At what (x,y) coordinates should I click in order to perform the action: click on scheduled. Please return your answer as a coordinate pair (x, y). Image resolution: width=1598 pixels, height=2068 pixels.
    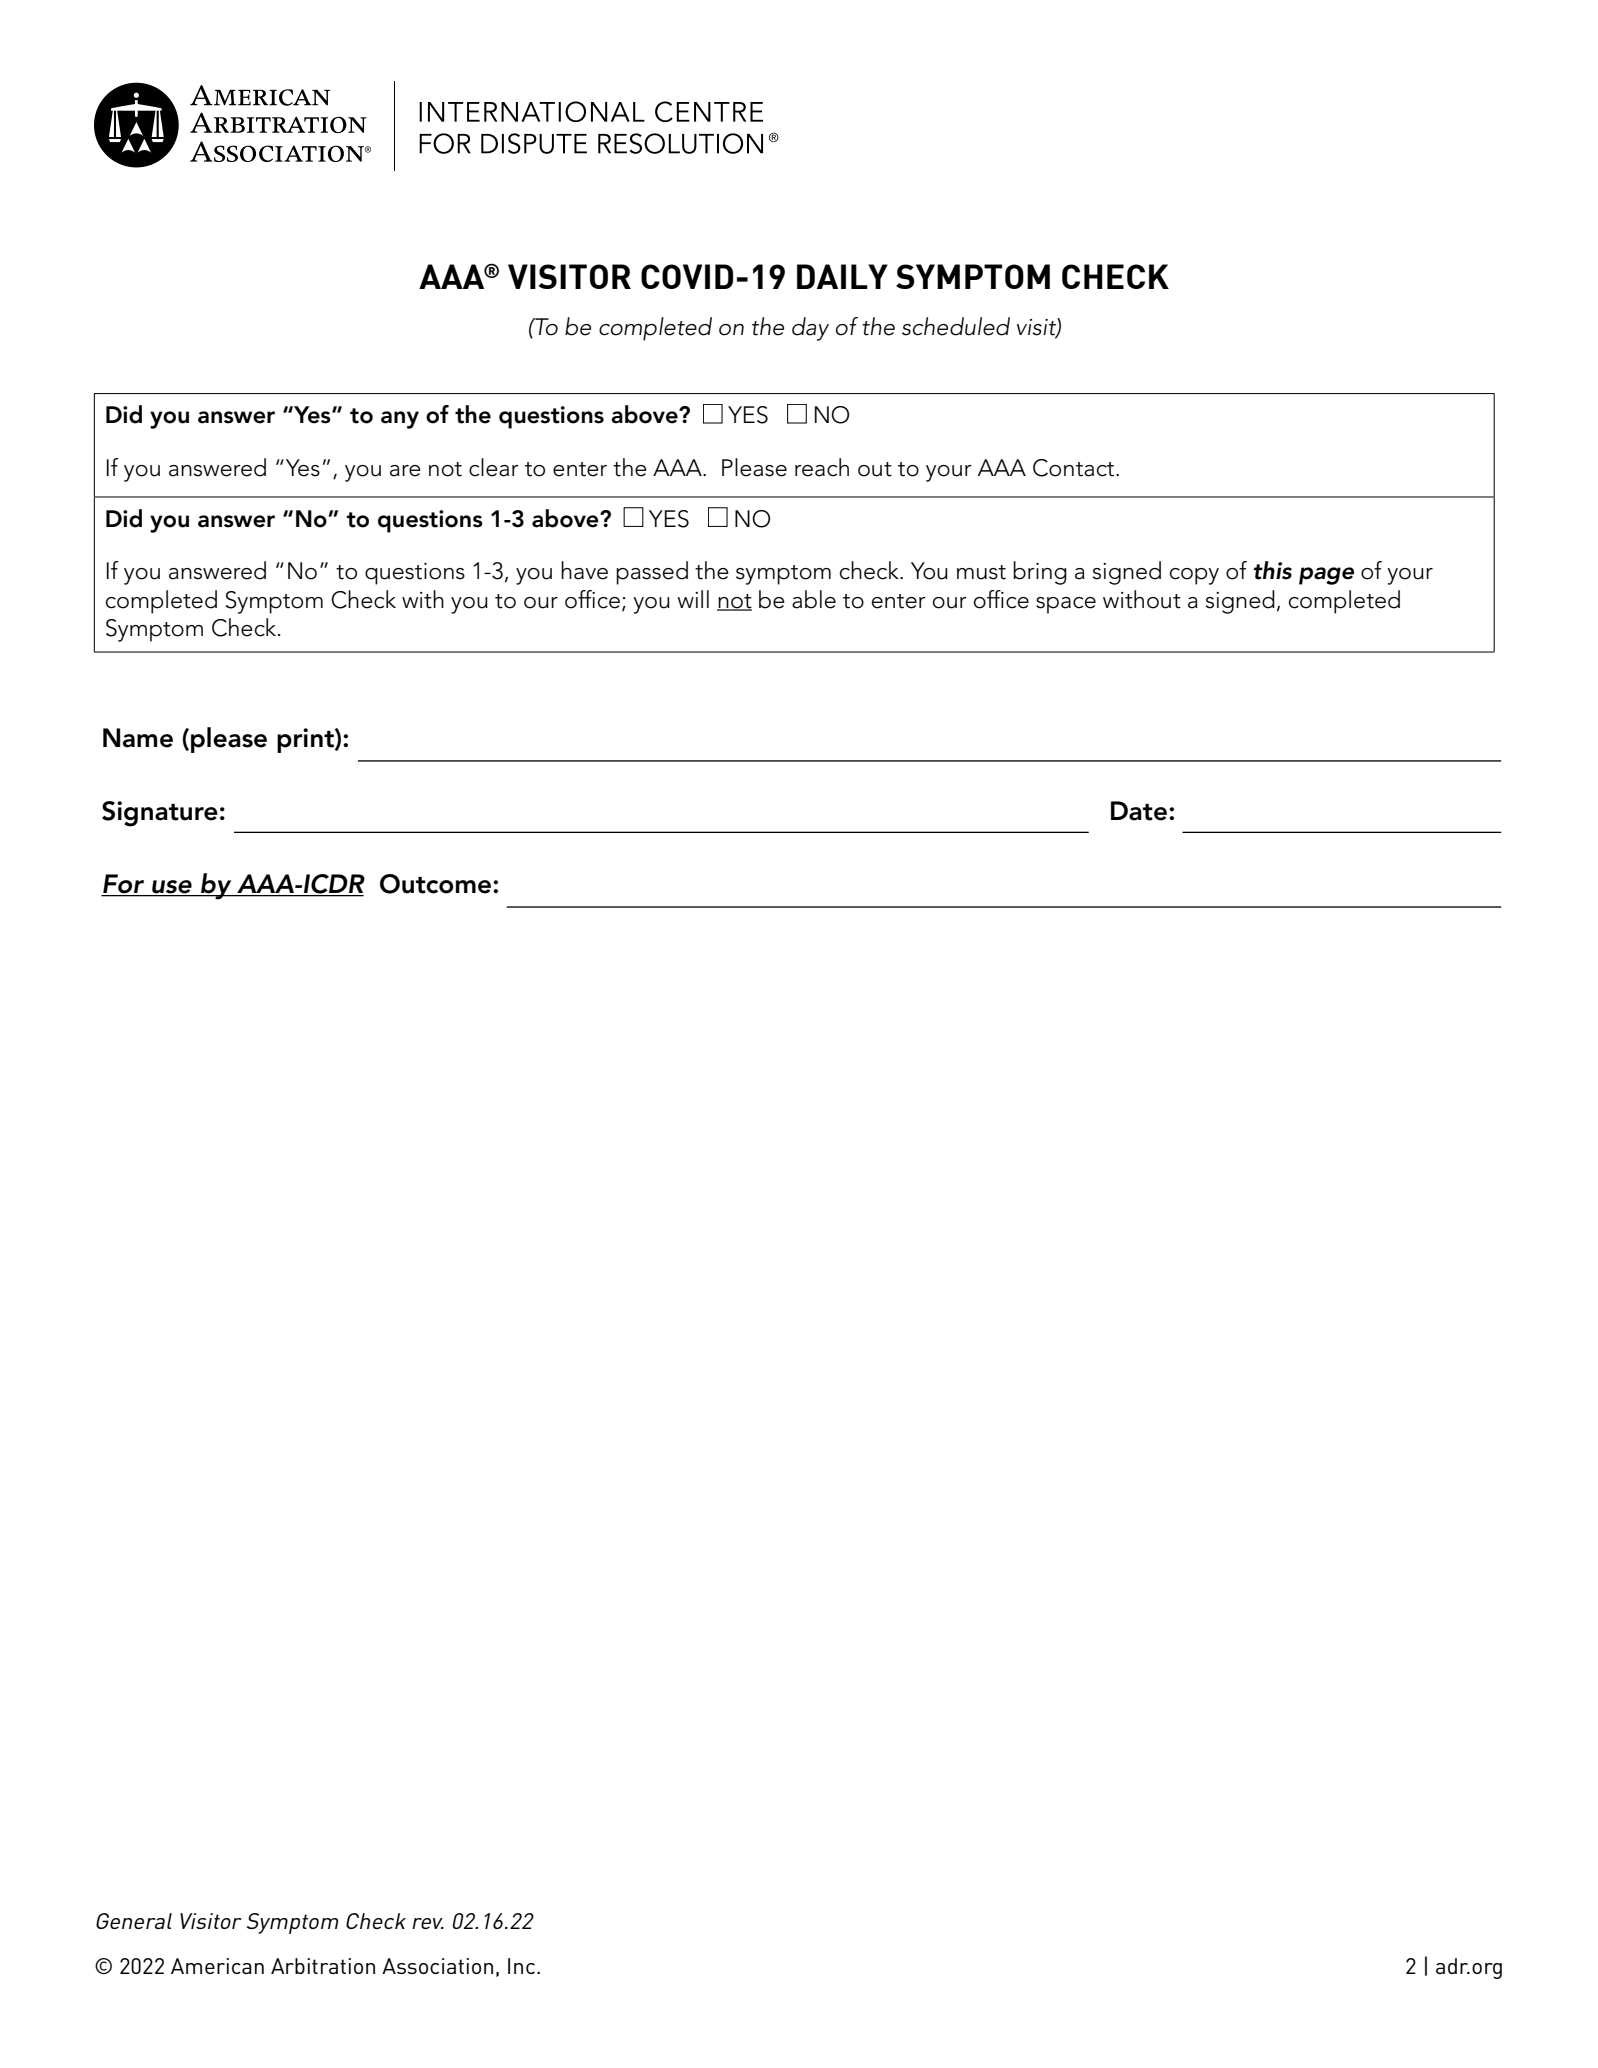
    Looking at the image, I should click on (956, 326).
